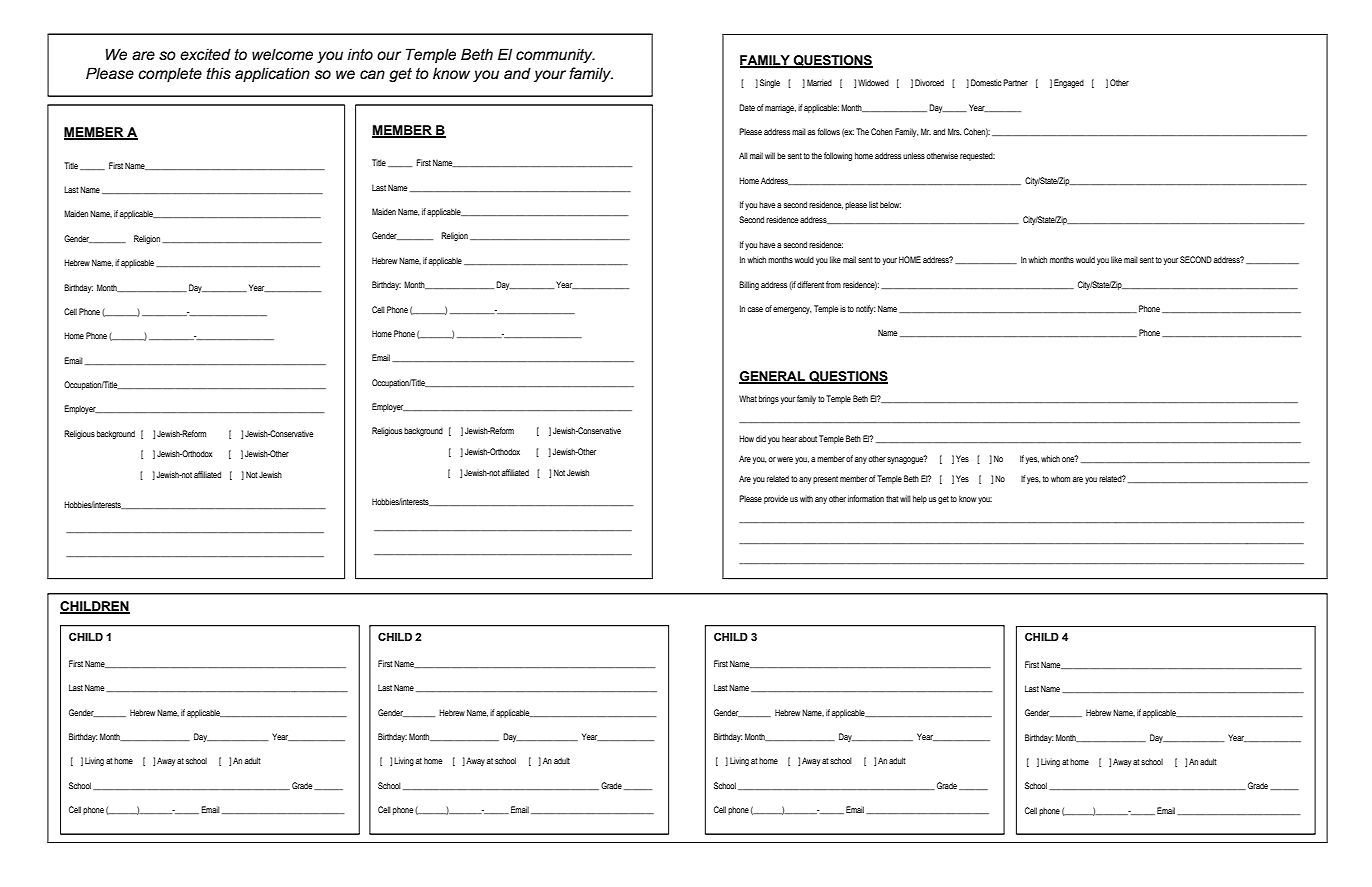 This screenshot has width=1372, height=887. What do you see at coordinates (833, 284) in the screenshot?
I see `from` at bounding box center [833, 284].
